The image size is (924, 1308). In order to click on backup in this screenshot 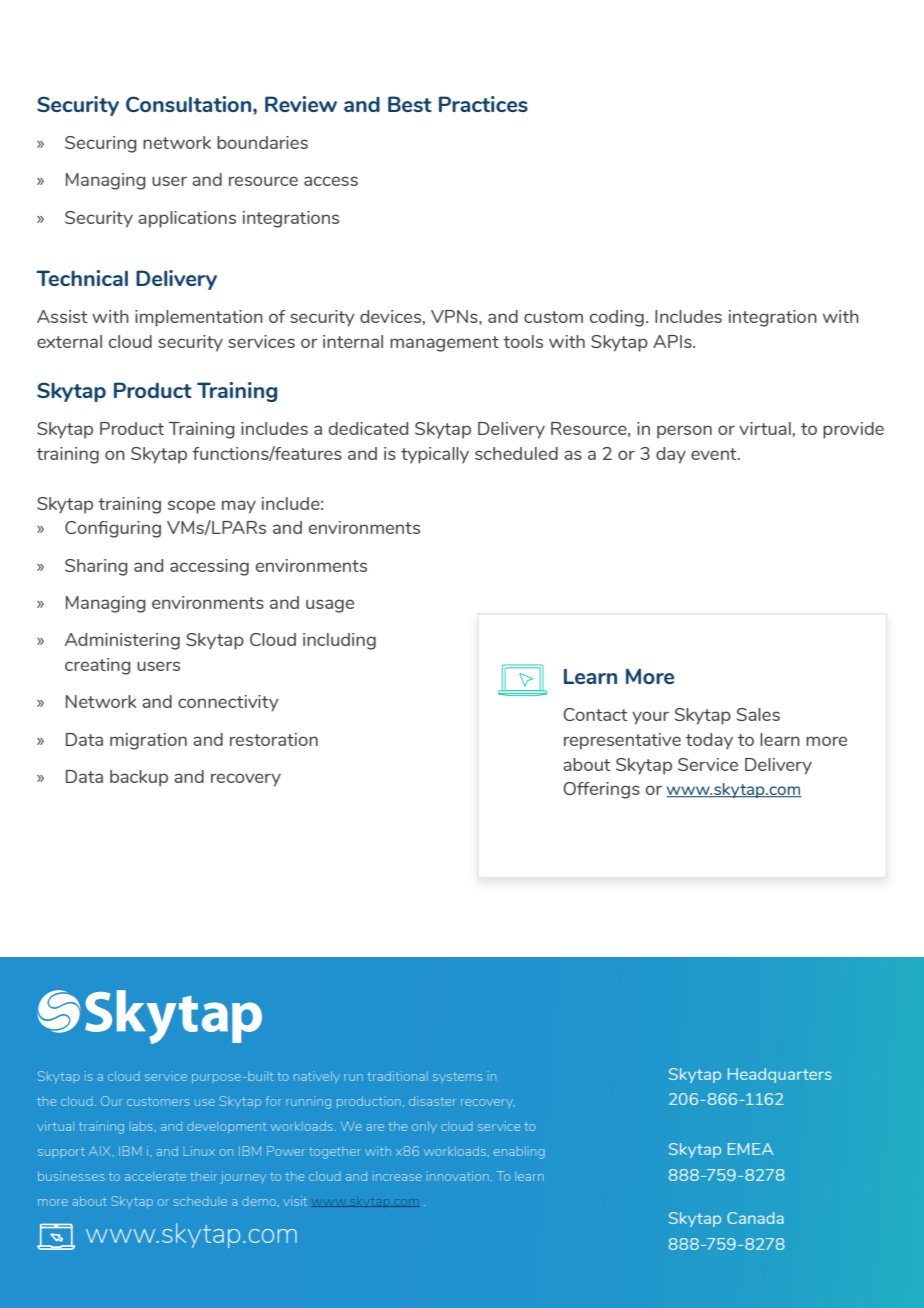, I will do `click(139, 778)`.
